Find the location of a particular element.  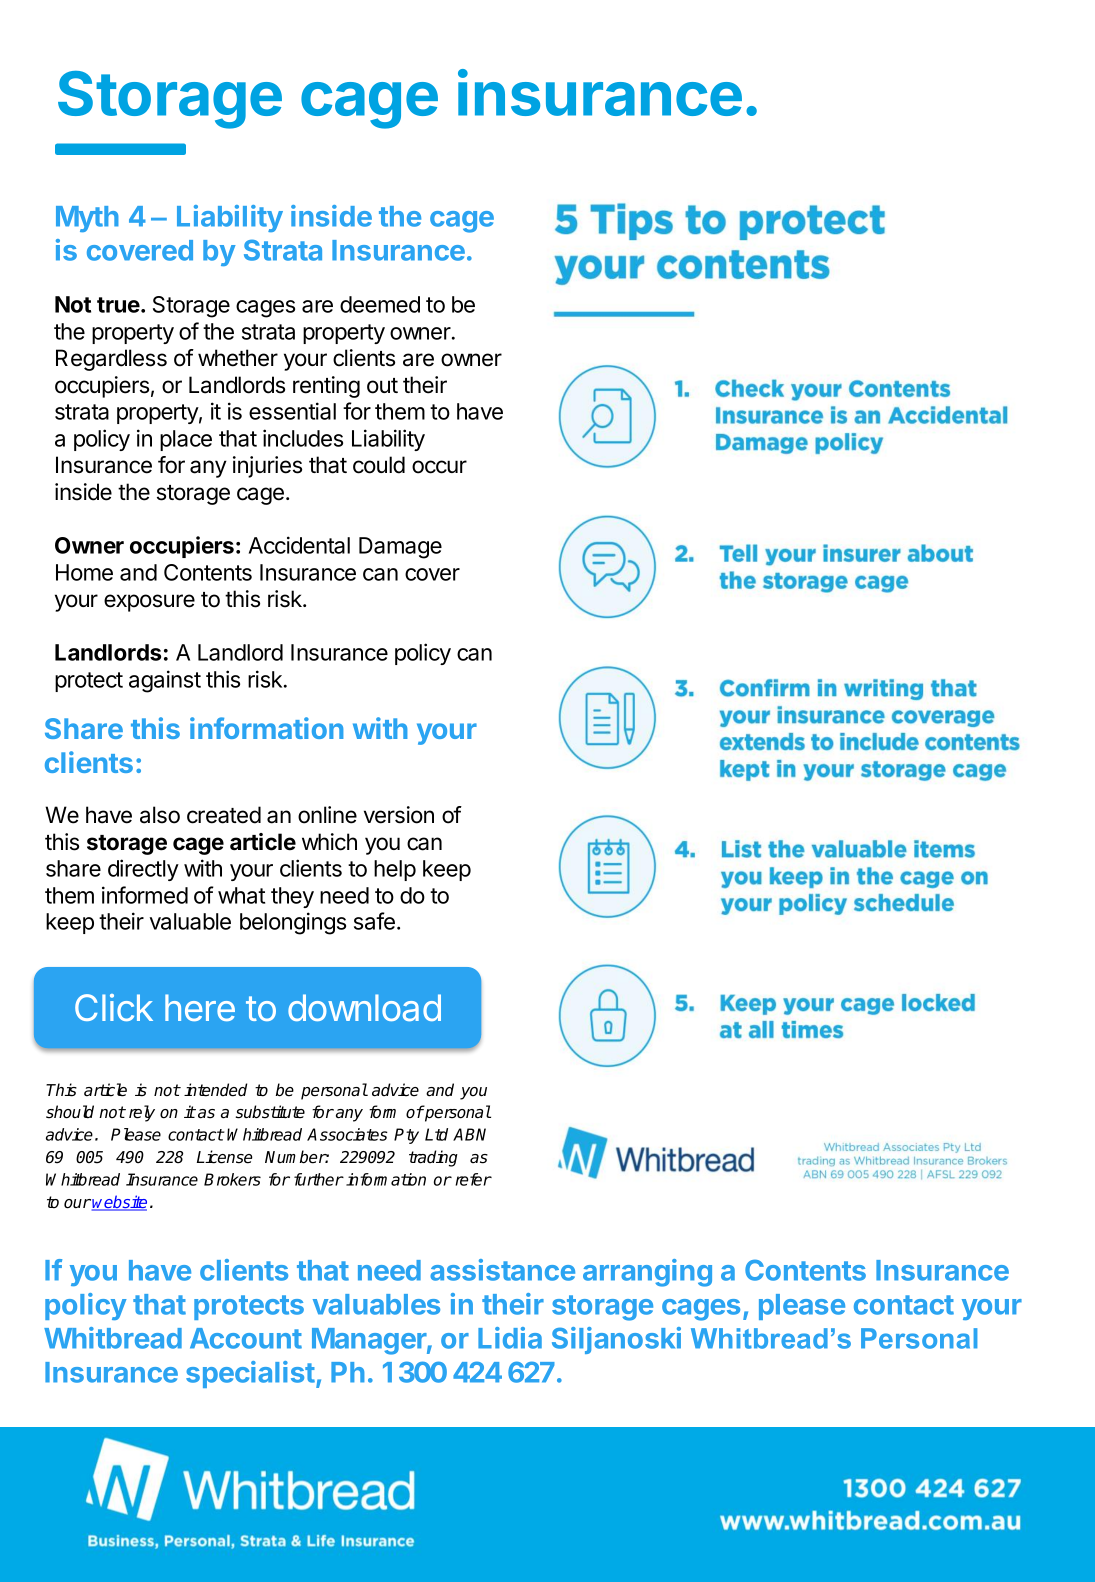

exposure is located at coordinates (149, 603).
